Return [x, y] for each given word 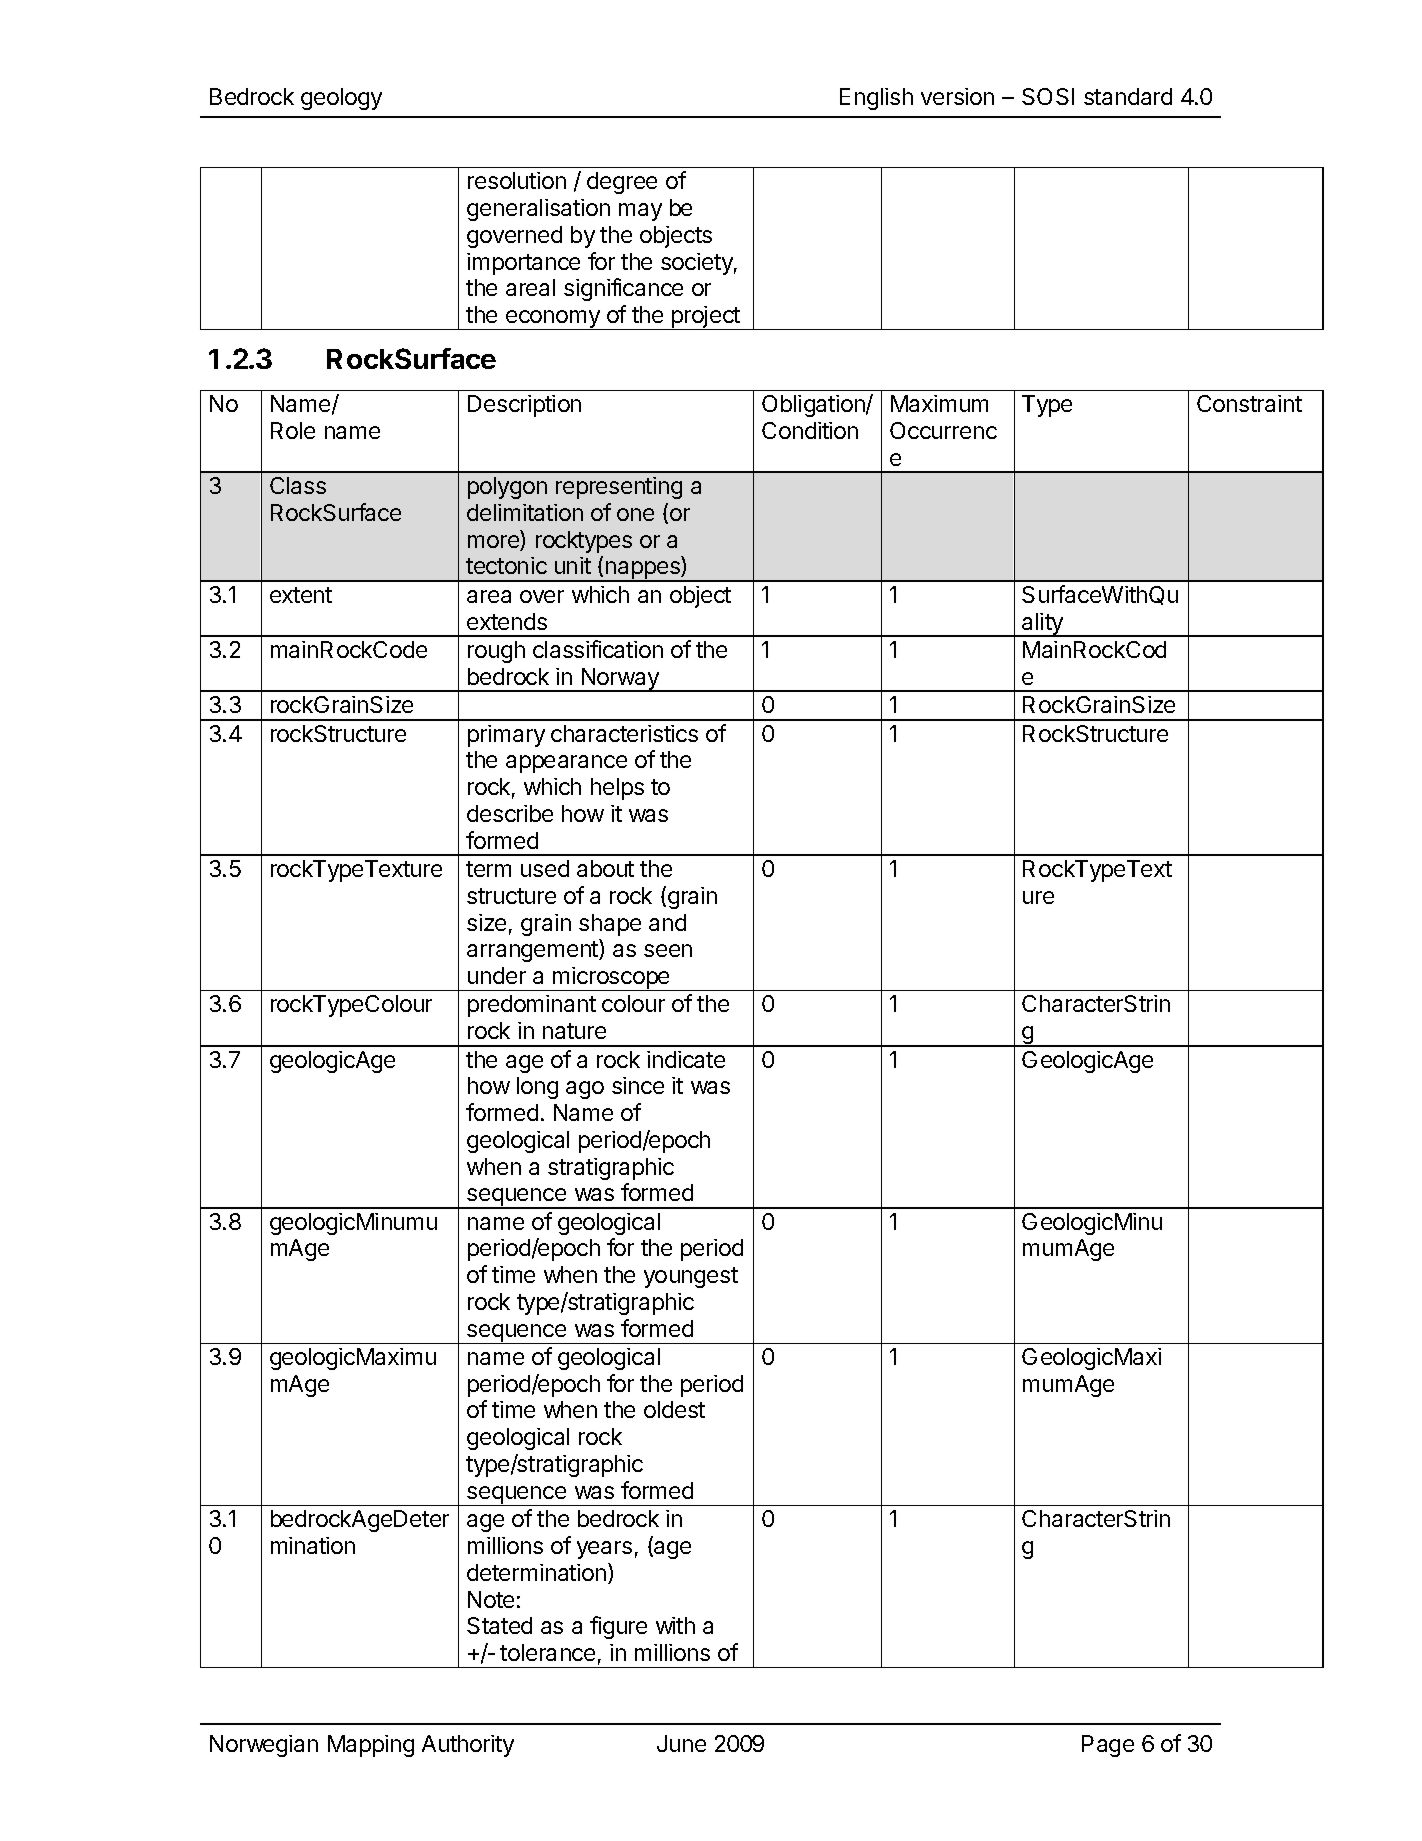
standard [1128, 96]
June [681, 1743]
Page [1108, 1746]
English [876, 99]
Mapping [371, 1746]
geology [341, 99]
